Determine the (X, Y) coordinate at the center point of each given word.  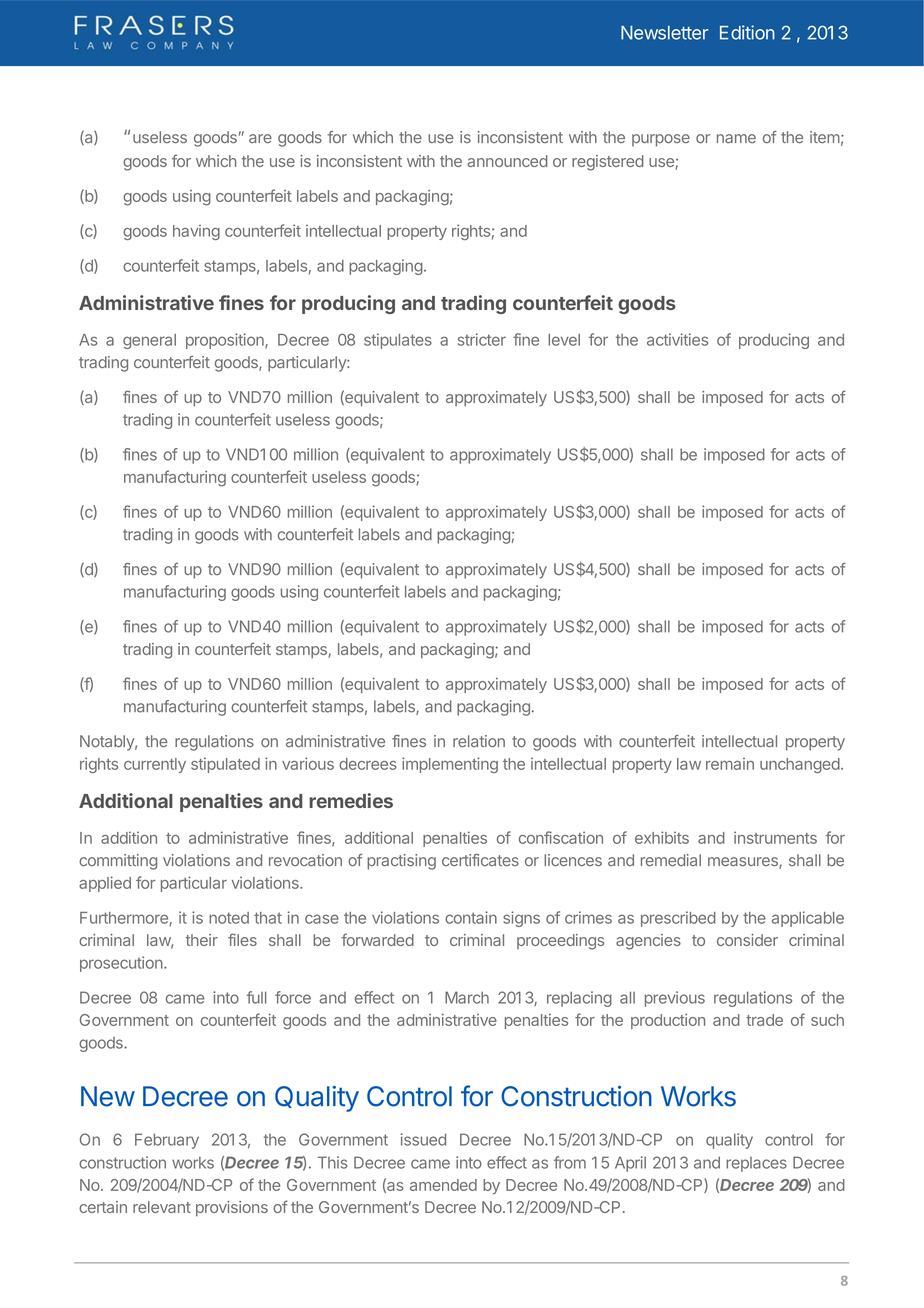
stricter (482, 339)
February (167, 1141)
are (260, 138)
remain (730, 764)
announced (507, 161)
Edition (747, 32)
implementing (450, 765)
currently (155, 765)
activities (677, 339)
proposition (226, 341)
